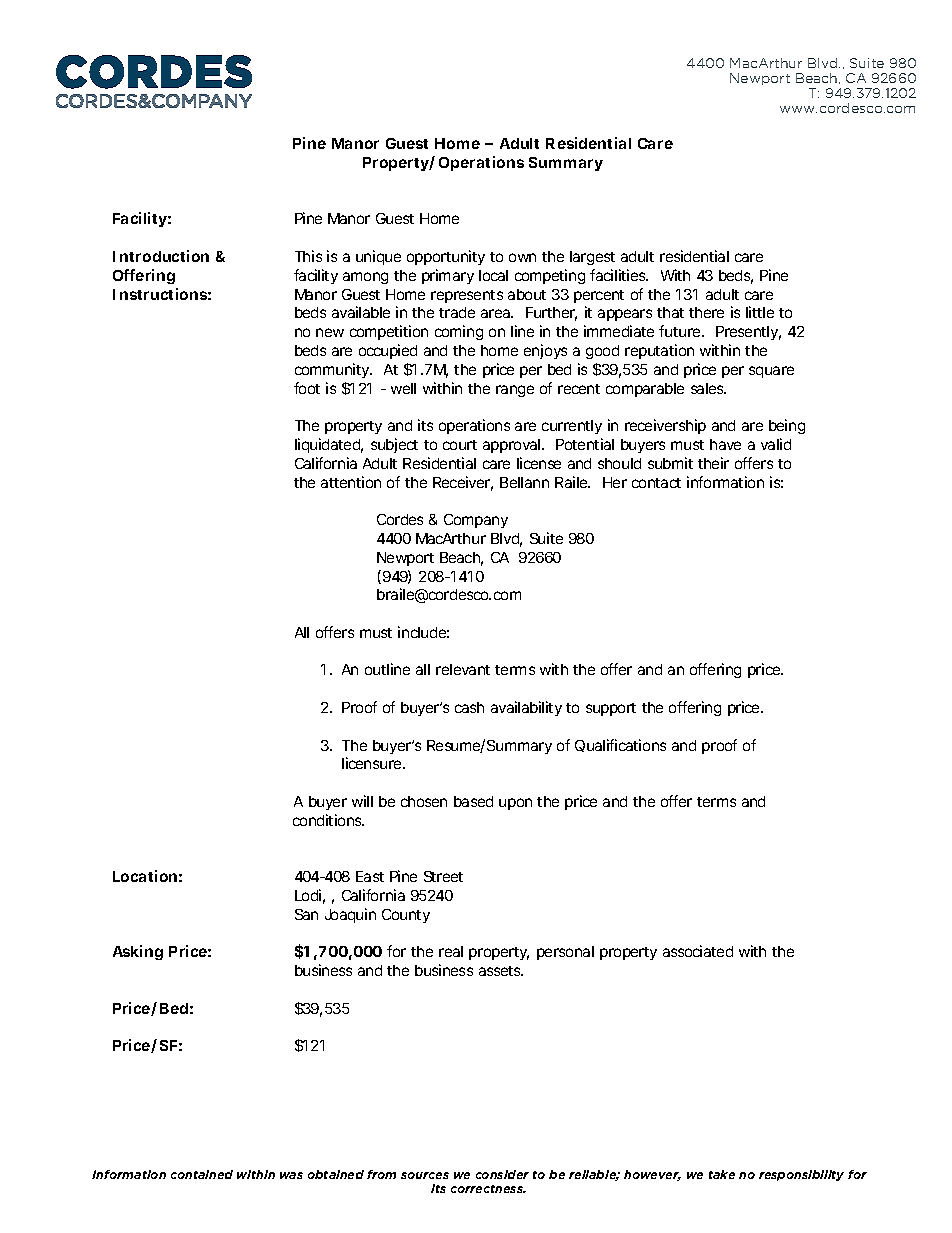 Image resolution: width=952 pixels, height=1233 pixels. Describe the element at coordinates (202, 1174) in the screenshot. I see `contained` at that location.
